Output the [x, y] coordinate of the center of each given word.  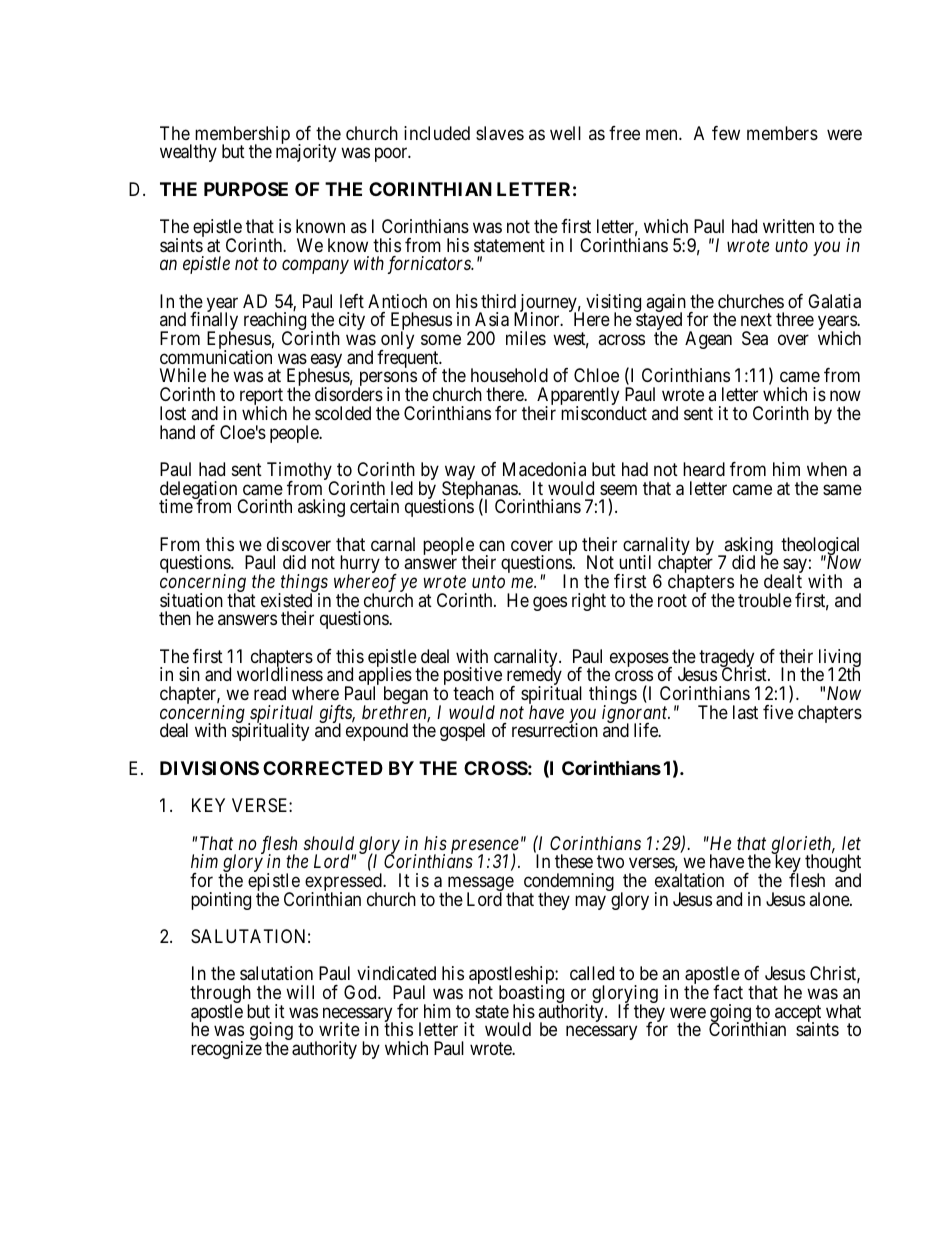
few [726, 133]
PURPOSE [246, 189]
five [778, 712]
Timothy [300, 472]
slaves [500, 133]
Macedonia [544, 469]
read [270, 693]
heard [704, 469]
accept [798, 1014]
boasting [530, 995]
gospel [462, 732]
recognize [226, 1050]
